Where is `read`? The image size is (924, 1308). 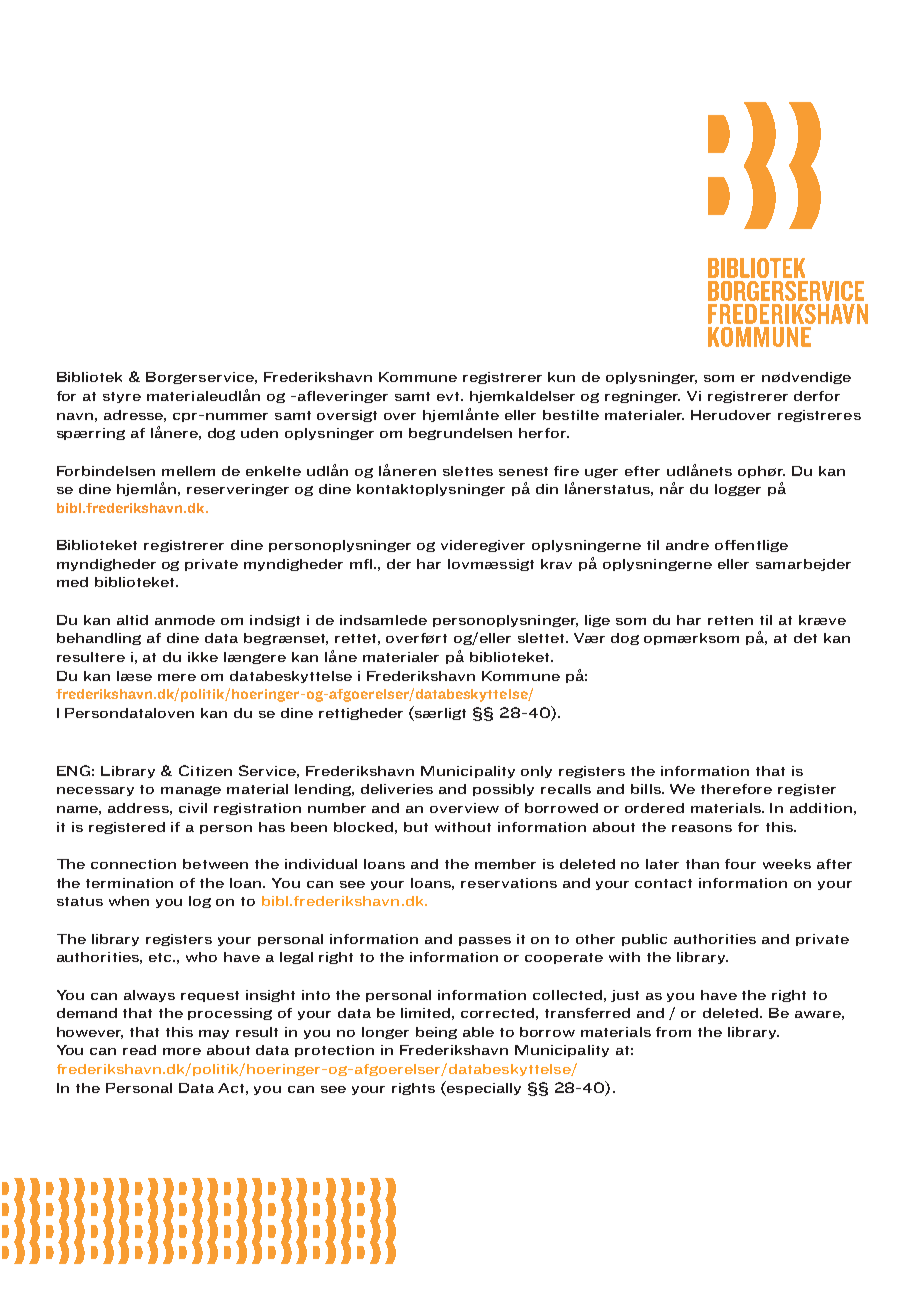
read is located at coordinates (139, 1050).
